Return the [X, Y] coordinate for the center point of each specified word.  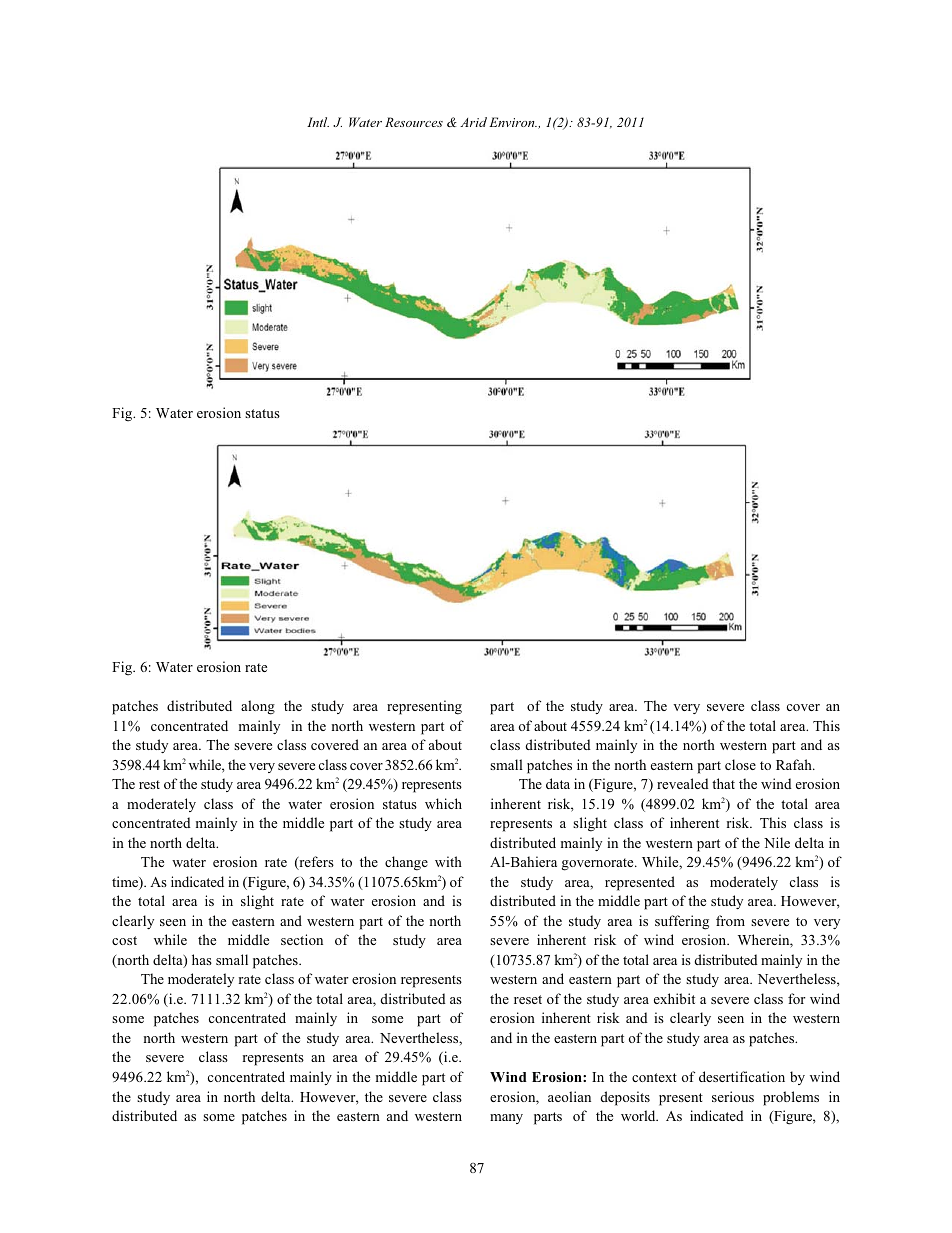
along [258, 707]
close [740, 764]
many [506, 1119]
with [448, 861]
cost [124, 940]
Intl [318, 122]
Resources [414, 122]
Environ [513, 122]
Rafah [795, 764]
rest [149, 784]
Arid [473, 122]
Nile [777, 842]
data [558, 783]
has [202, 959]
